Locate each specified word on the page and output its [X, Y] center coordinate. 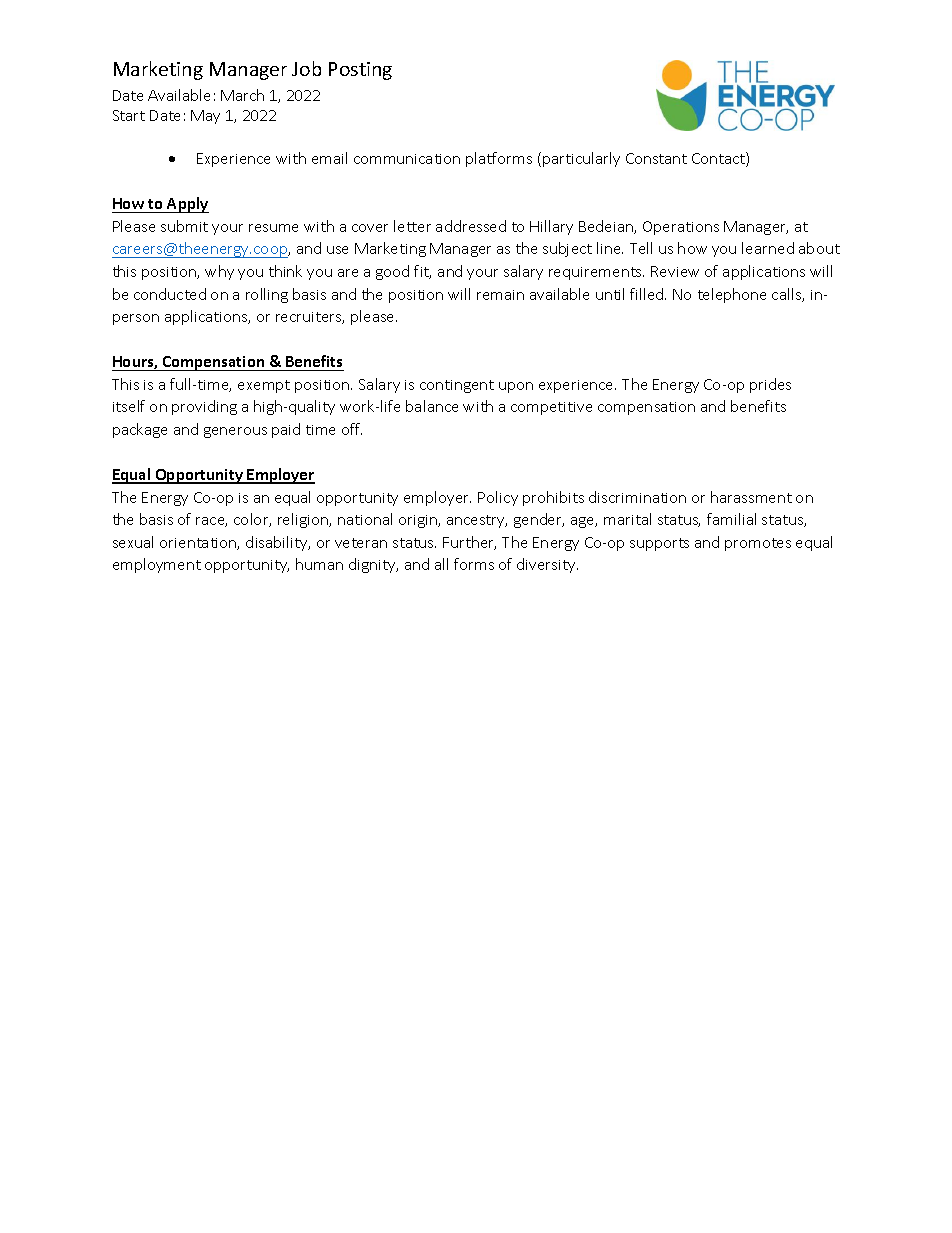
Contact [719, 159]
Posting [360, 71]
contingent [457, 386]
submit [184, 226]
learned [768, 248]
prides [770, 385]
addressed [471, 226]
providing [204, 407]
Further [469, 543]
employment [157, 565]
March [242, 95]
